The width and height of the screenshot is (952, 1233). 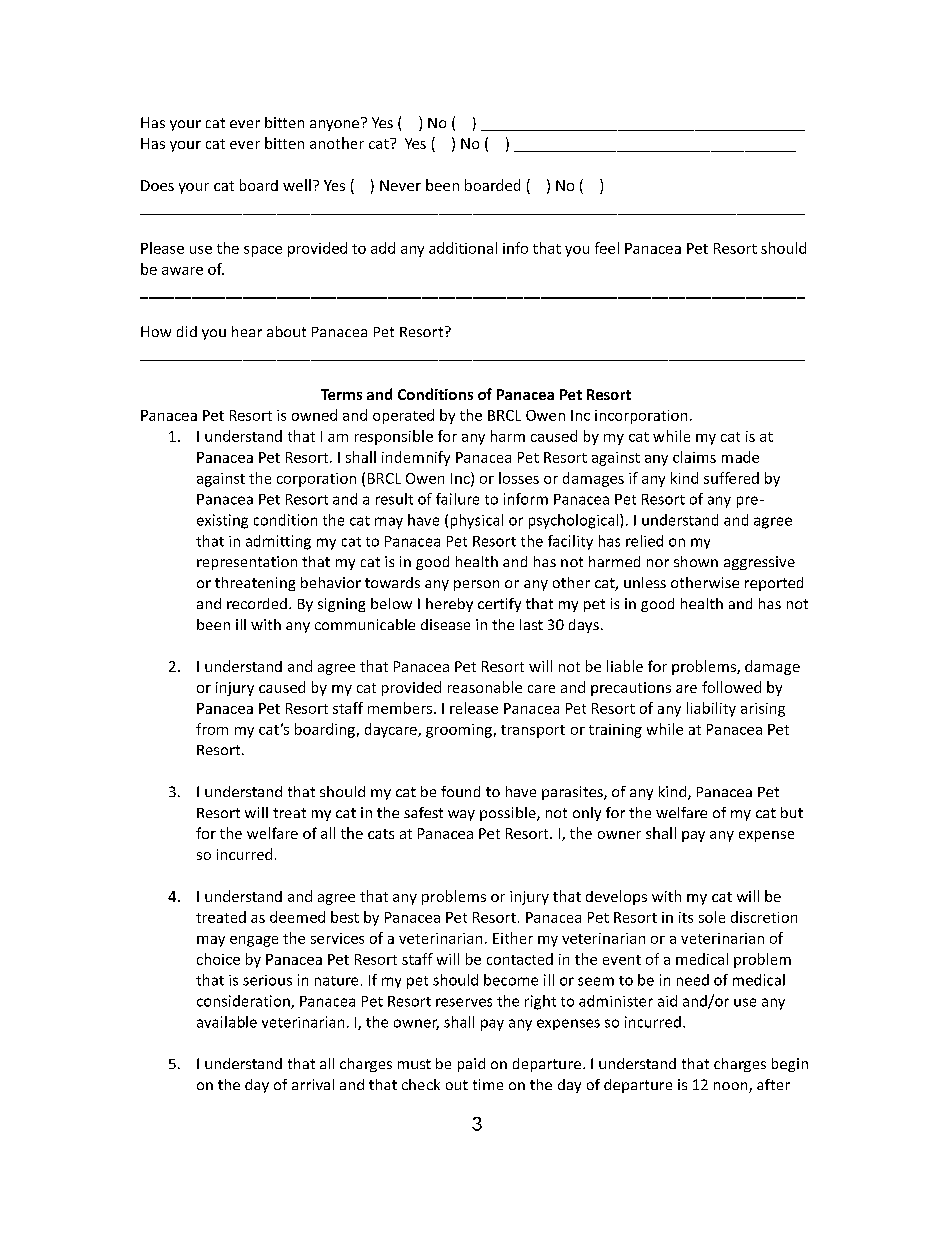 I want to click on well, so click(x=297, y=185).
